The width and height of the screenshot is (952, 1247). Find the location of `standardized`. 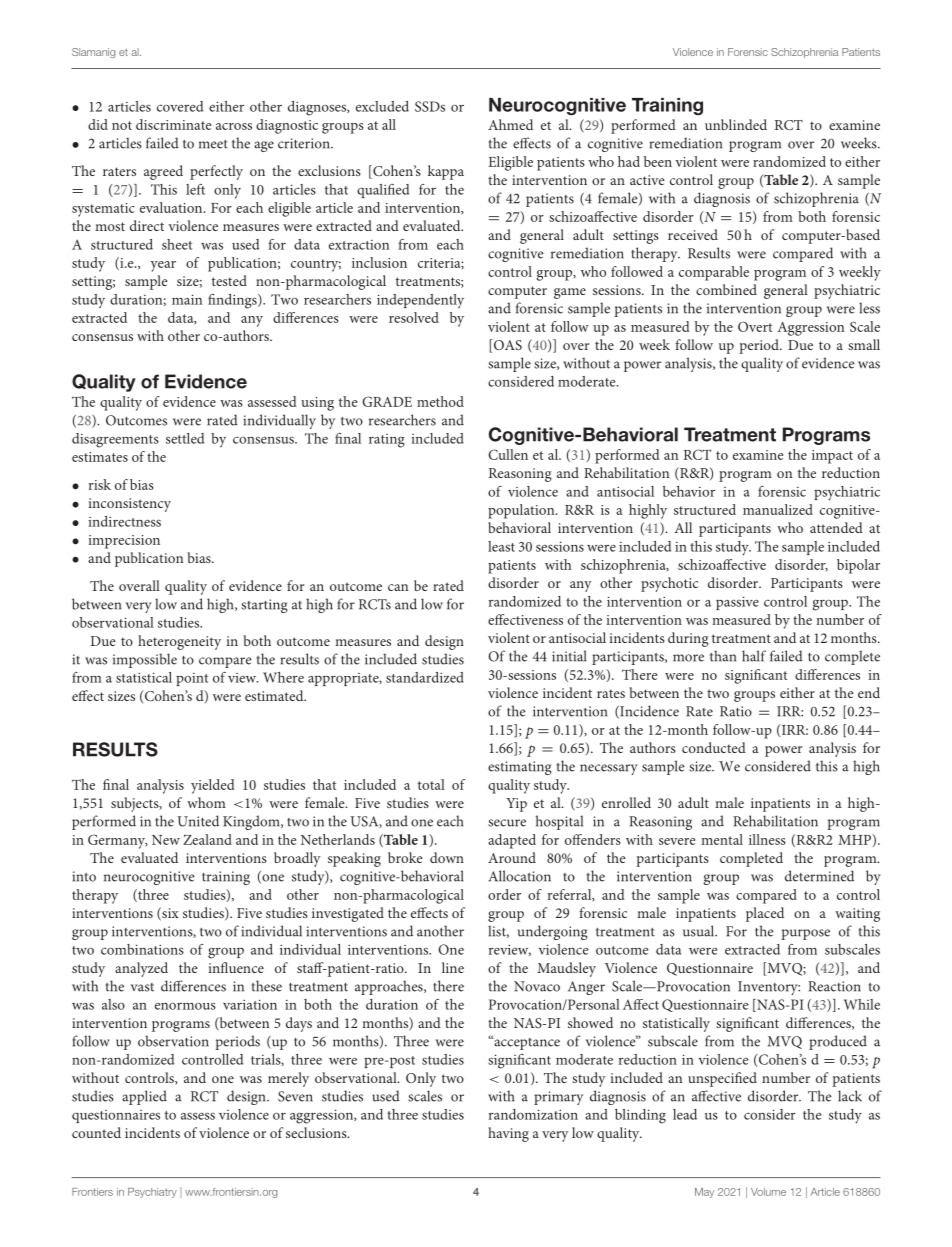

standardized is located at coordinates (425, 677).
